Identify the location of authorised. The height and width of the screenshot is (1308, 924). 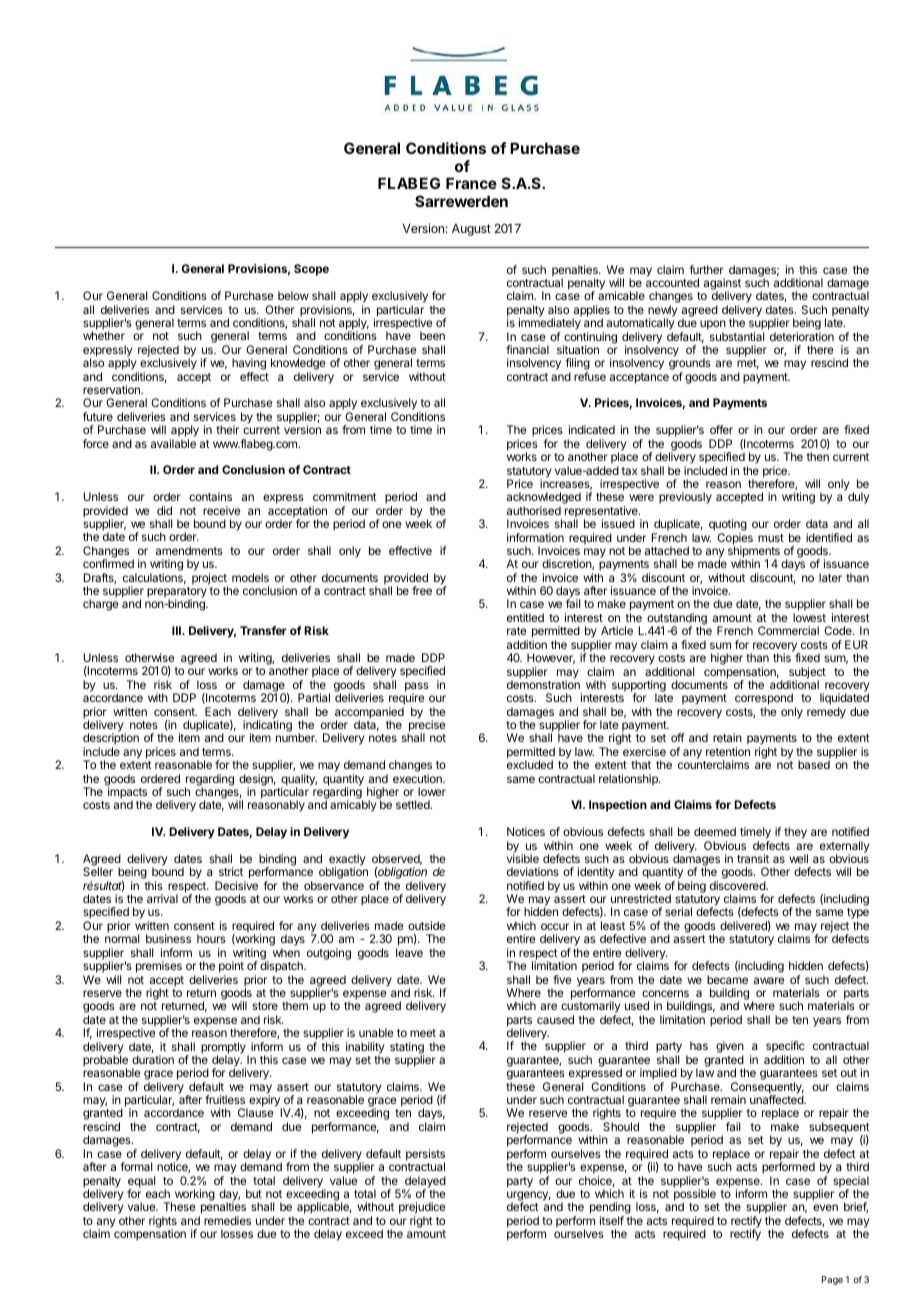
(534, 510).
